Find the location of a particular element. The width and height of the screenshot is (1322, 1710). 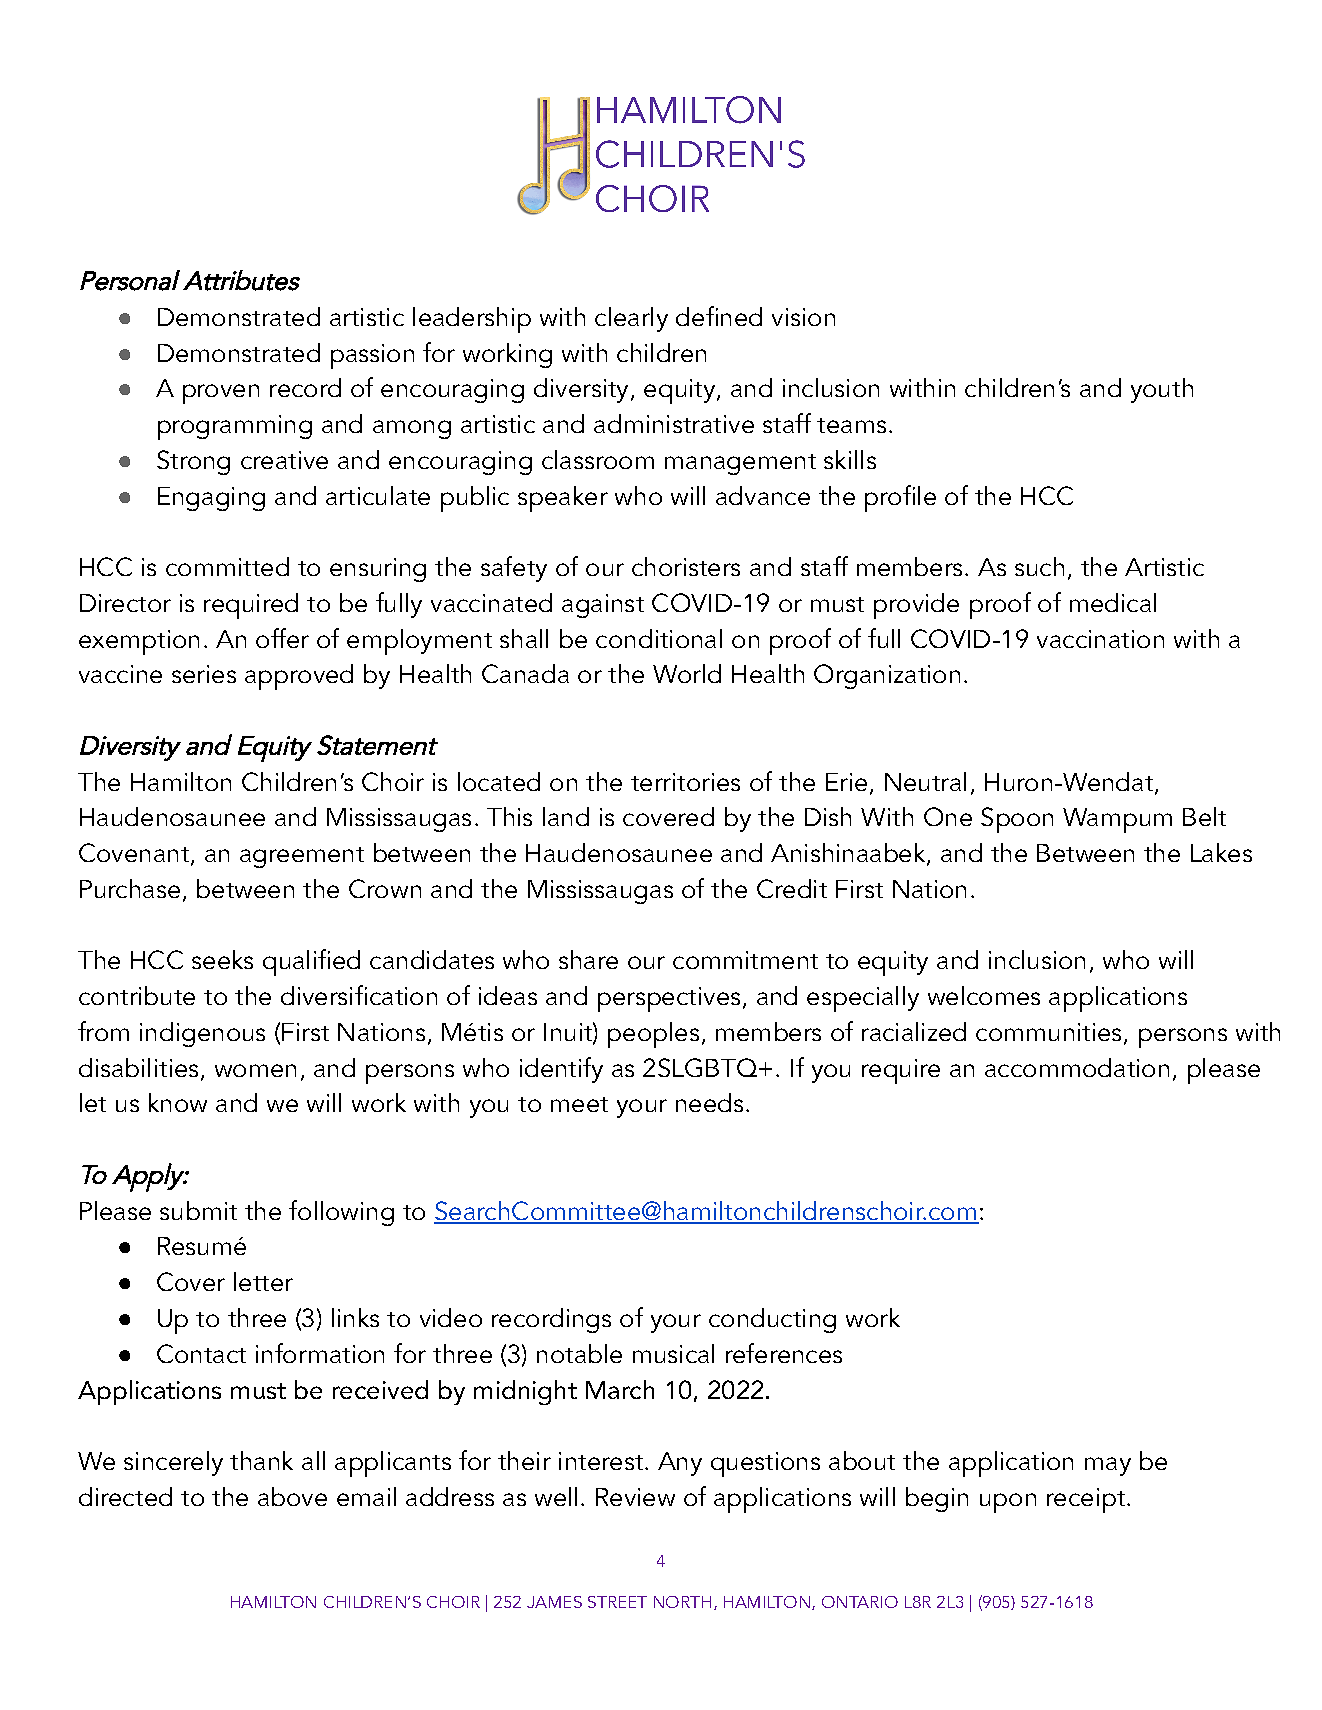

medical is located at coordinates (1113, 602).
